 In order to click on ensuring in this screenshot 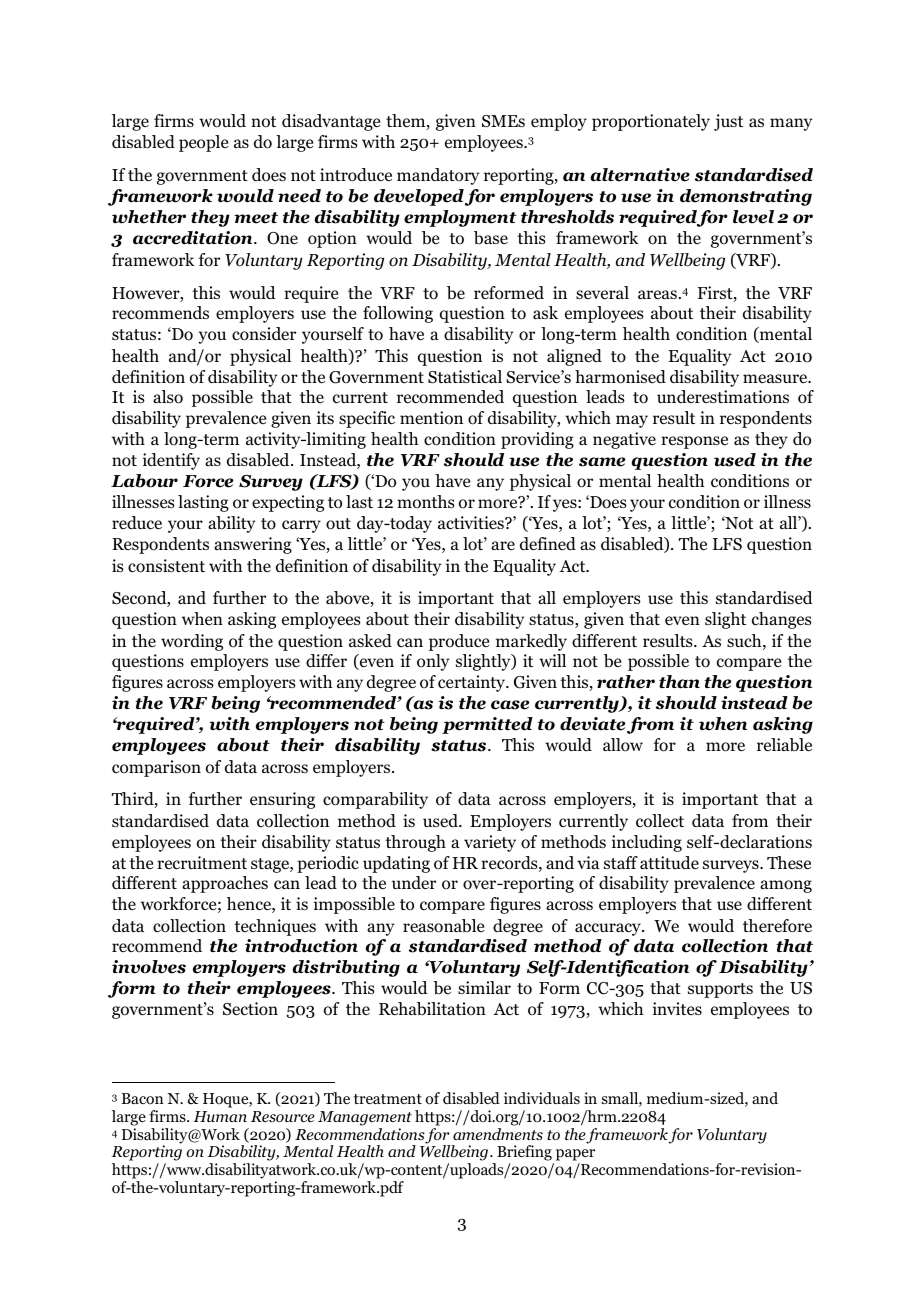, I will do `click(282, 800)`.
